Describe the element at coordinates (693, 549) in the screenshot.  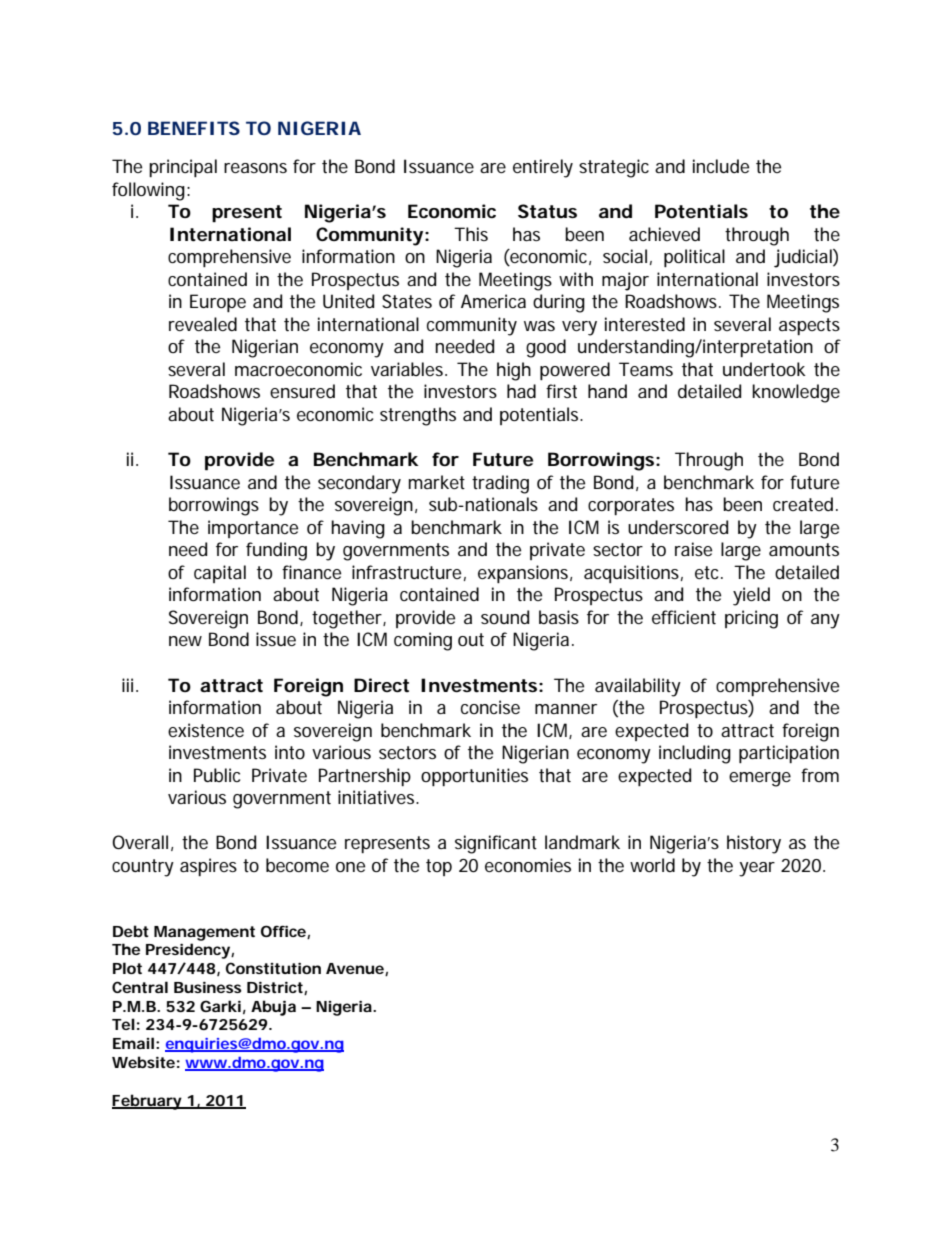
I see `raise` at that location.
